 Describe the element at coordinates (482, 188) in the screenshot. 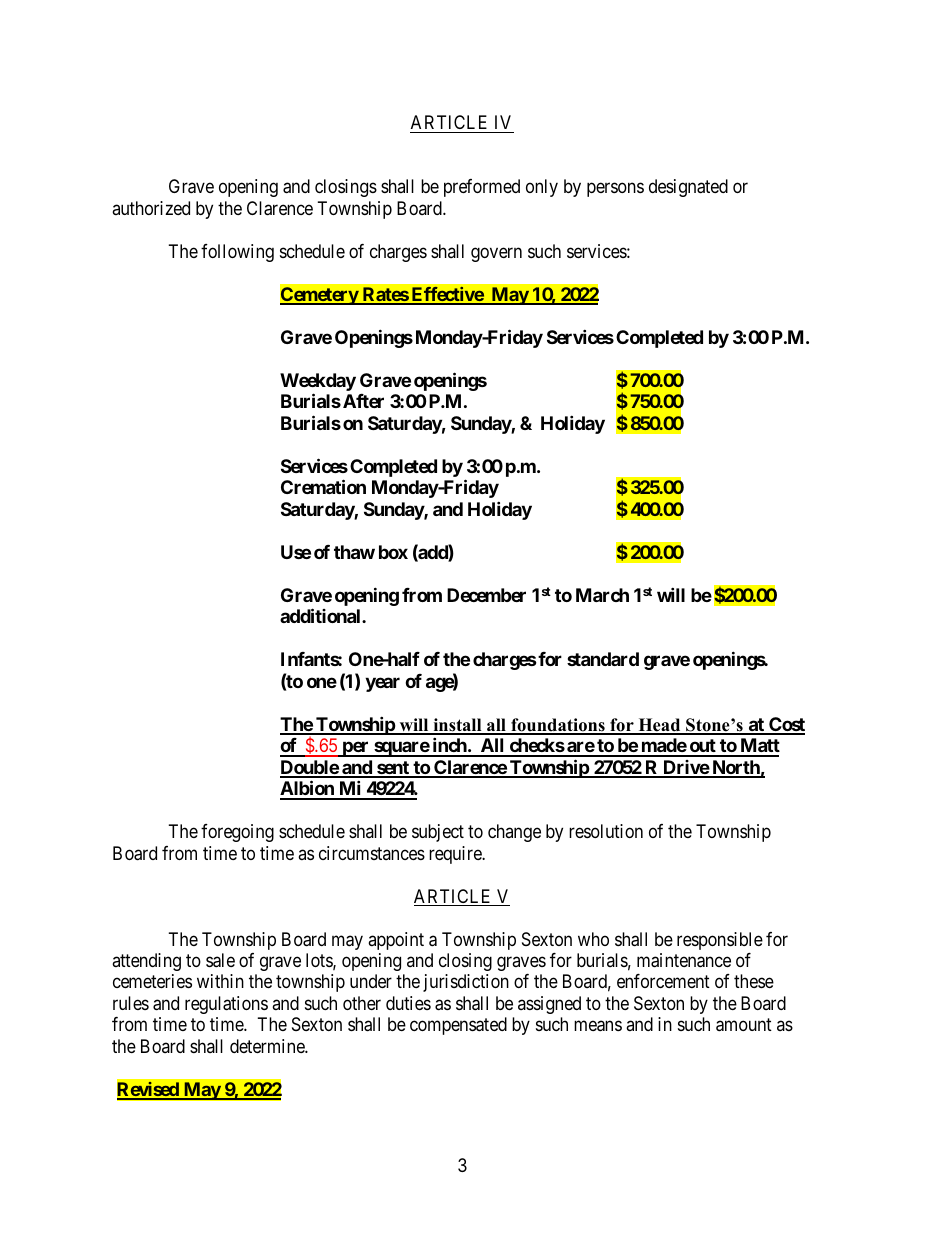

I see `preformed` at that location.
